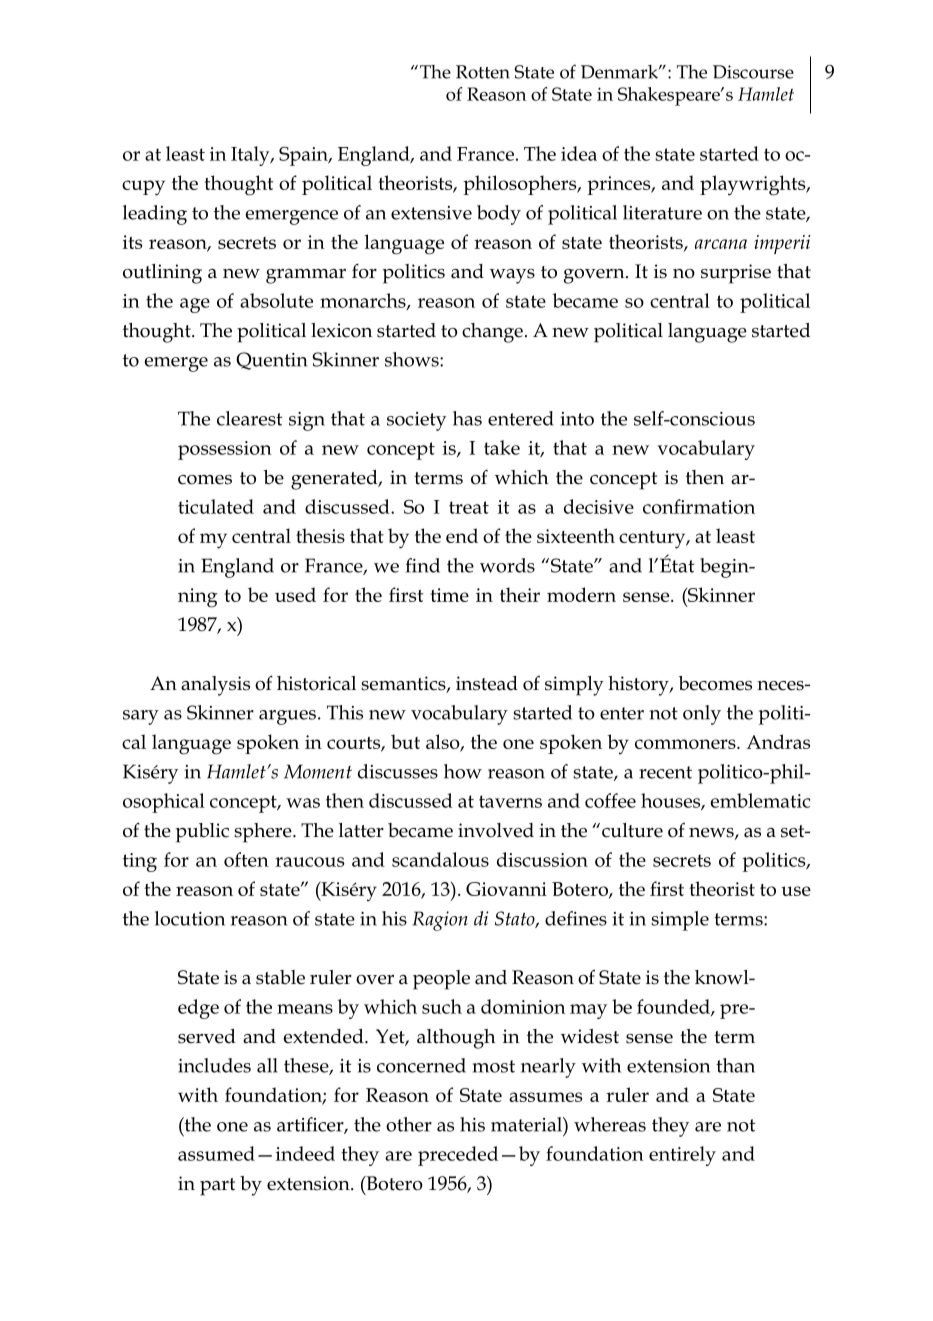 This screenshot has height=1321, width=933. What do you see at coordinates (440, 859) in the screenshot?
I see `scandalous` at bounding box center [440, 859].
